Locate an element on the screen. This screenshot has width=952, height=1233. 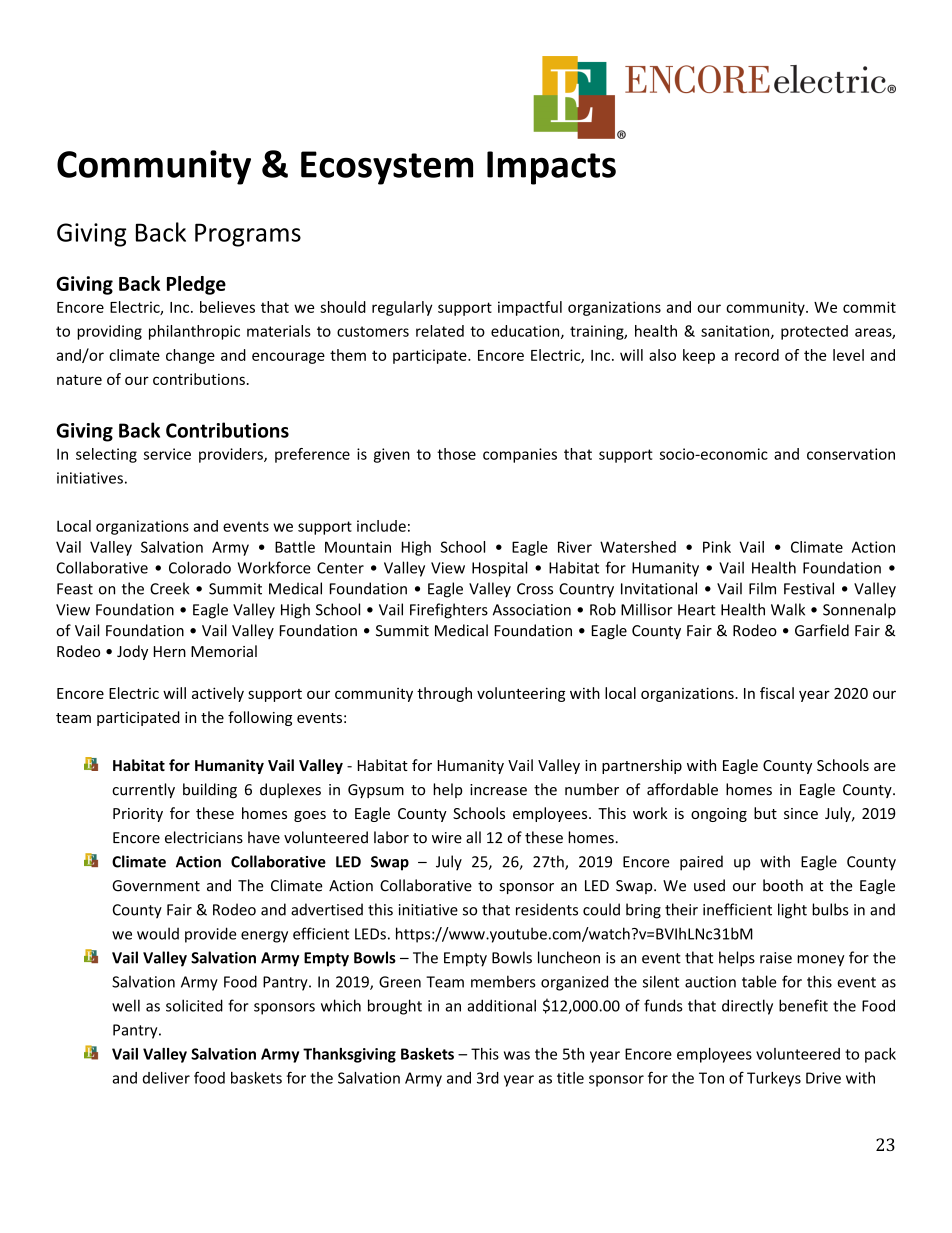
commit is located at coordinates (869, 307).
